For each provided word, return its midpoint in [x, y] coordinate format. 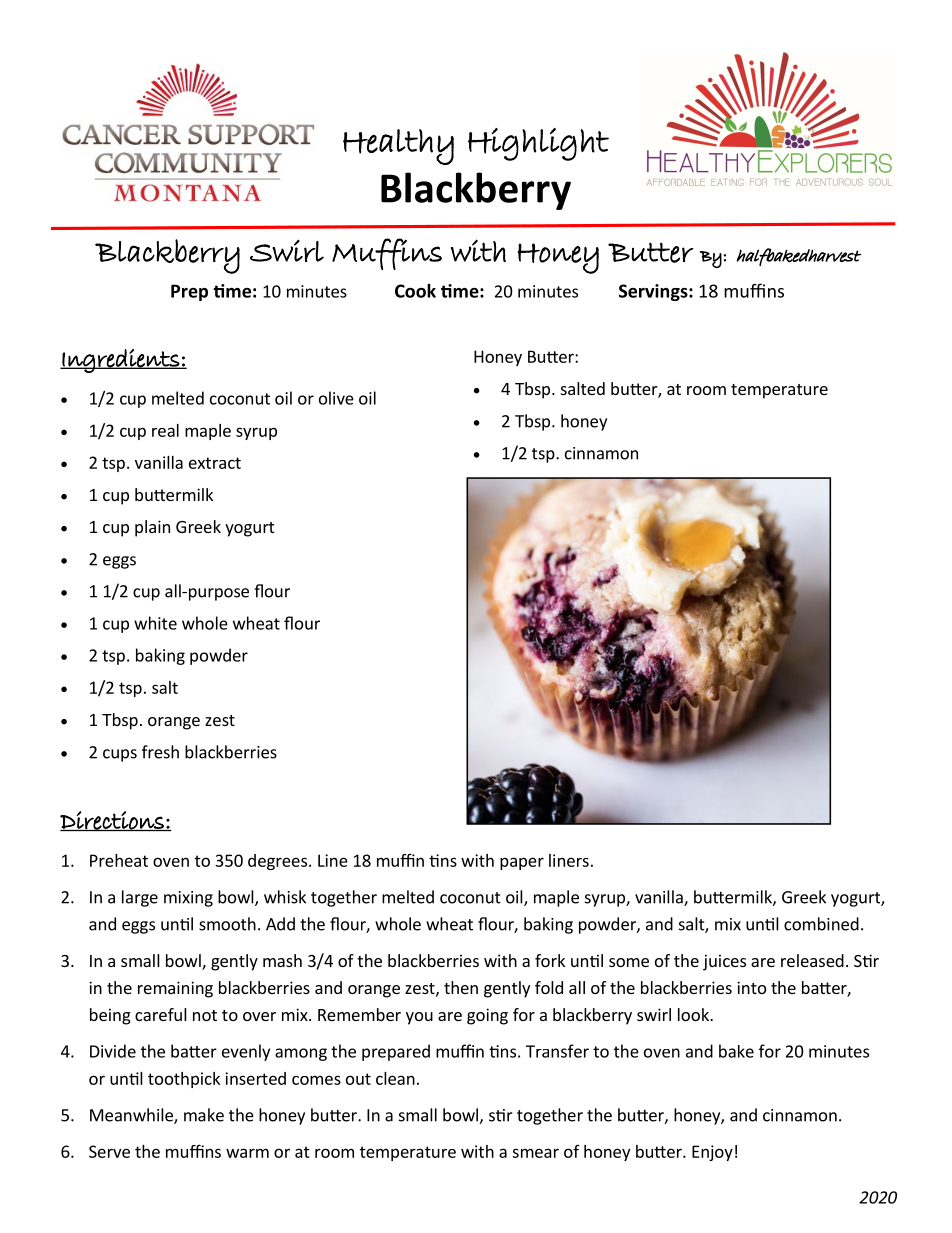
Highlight [538, 144]
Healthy [398, 147]
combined [821, 924]
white [155, 623]
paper [522, 863]
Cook [415, 291]
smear [535, 1153]
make [204, 1115]
